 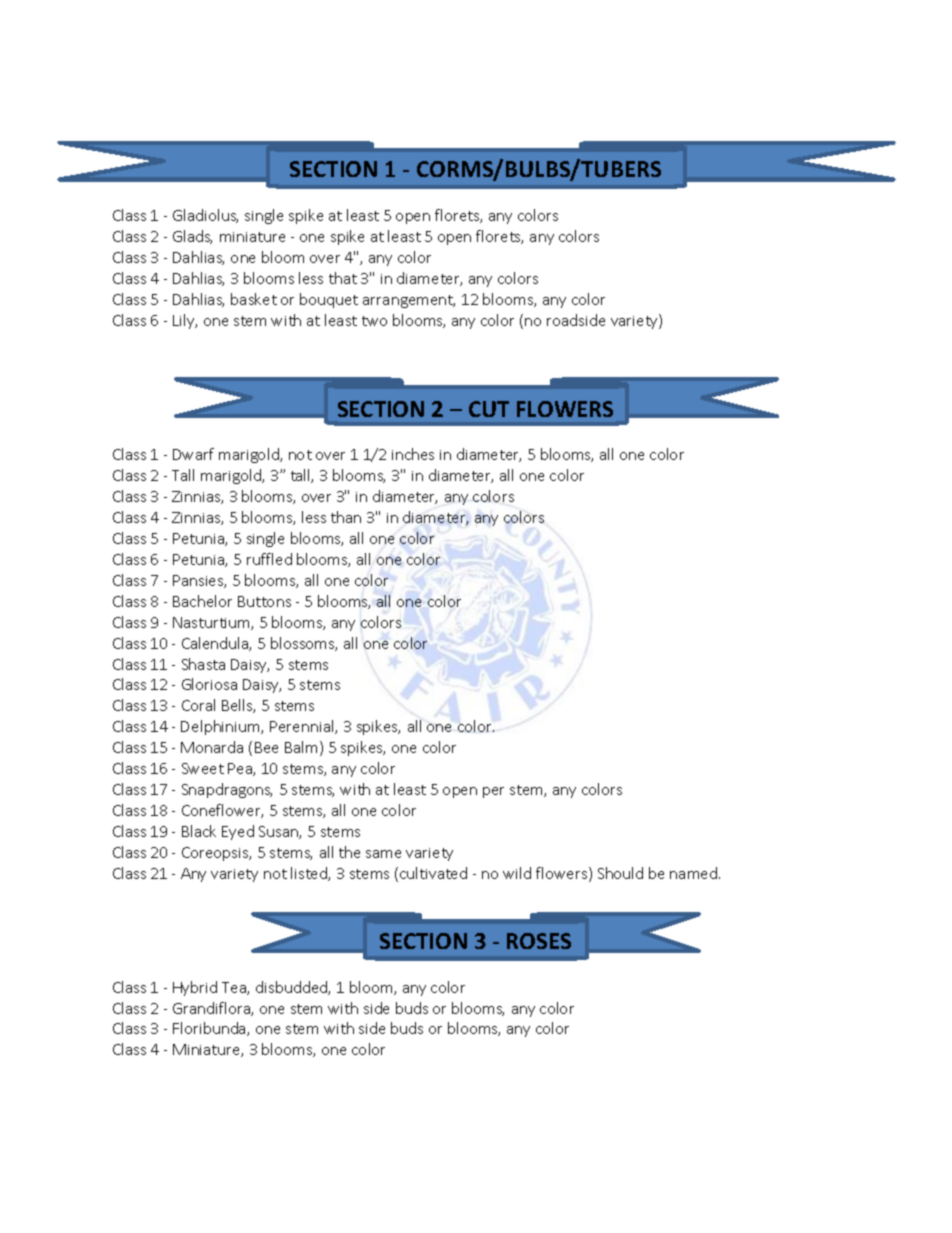 I want to click on cultivated, so click(x=433, y=873).
